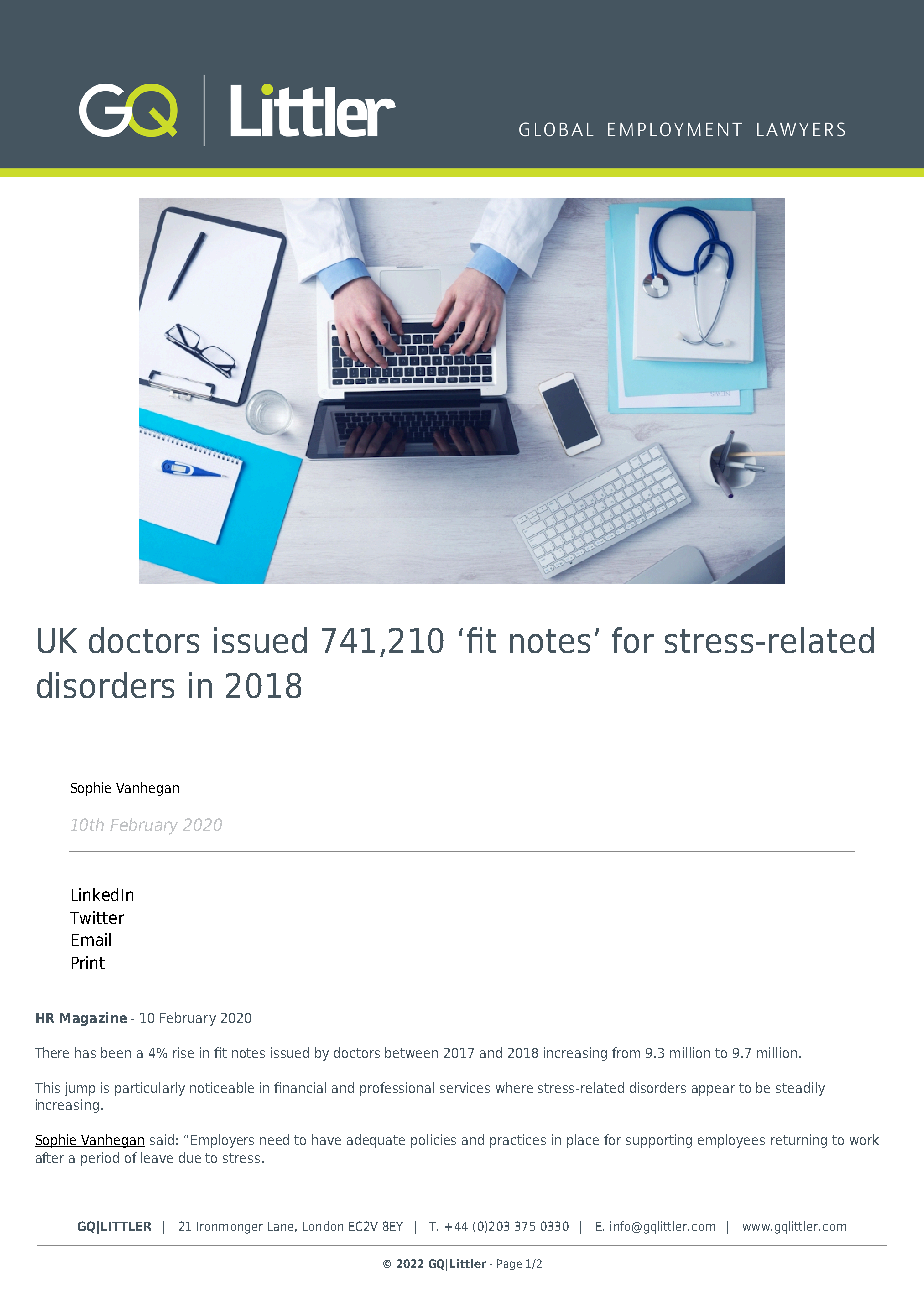 The image size is (924, 1308). What do you see at coordinates (282, 1227) in the page?
I see `Lane` at bounding box center [282, 1227].
